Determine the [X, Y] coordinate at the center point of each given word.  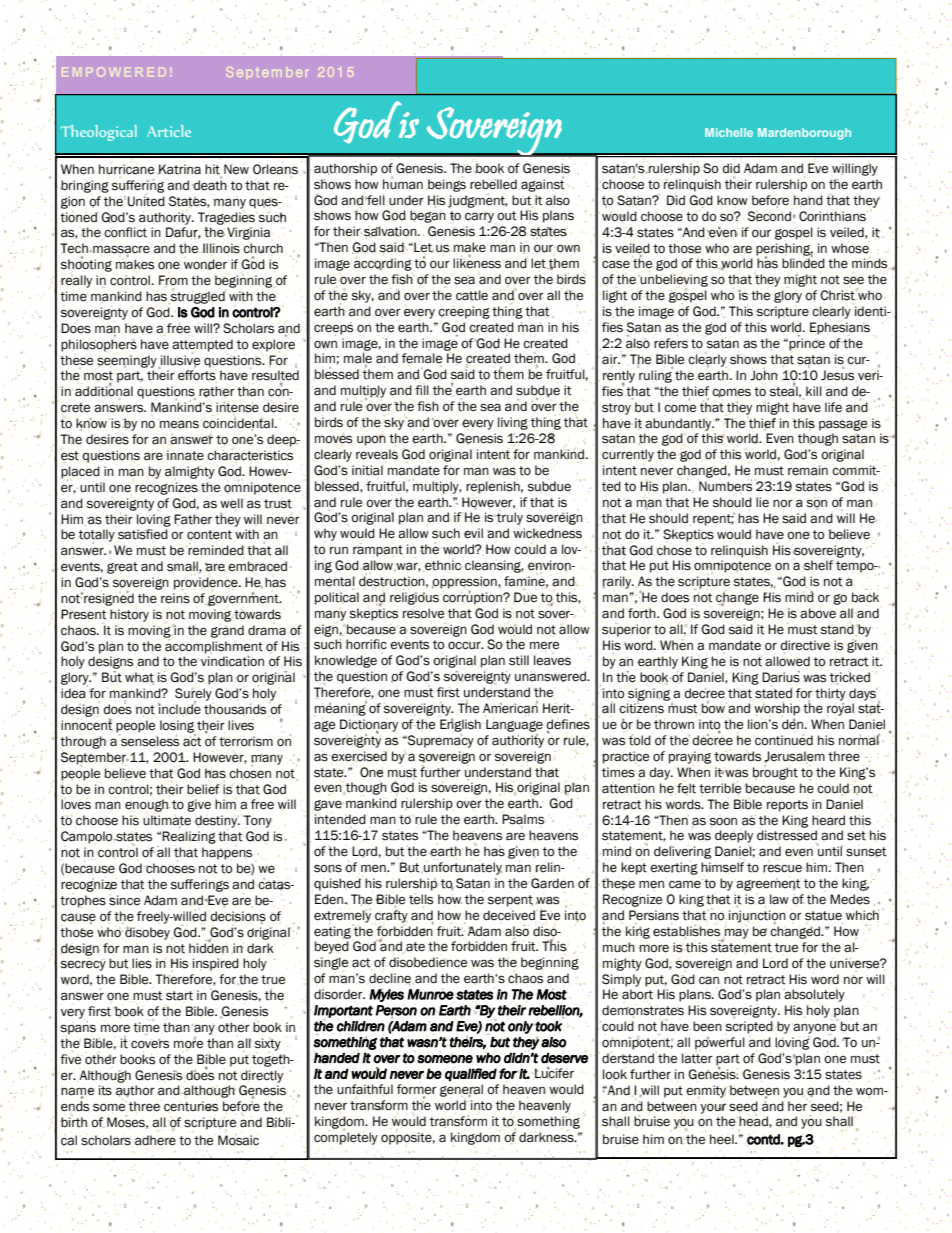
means [179, 424]
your [713, 1108]
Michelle [729, 132]
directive [805, 645]
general [461, 1090]
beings [447, 185]
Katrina [179, 169]
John [764, 374]
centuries [191, 1106]
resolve [423, 613]
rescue [782, 868]
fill [422, 390]
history [129, 615]
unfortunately [463, 868]
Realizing [189, 837]
